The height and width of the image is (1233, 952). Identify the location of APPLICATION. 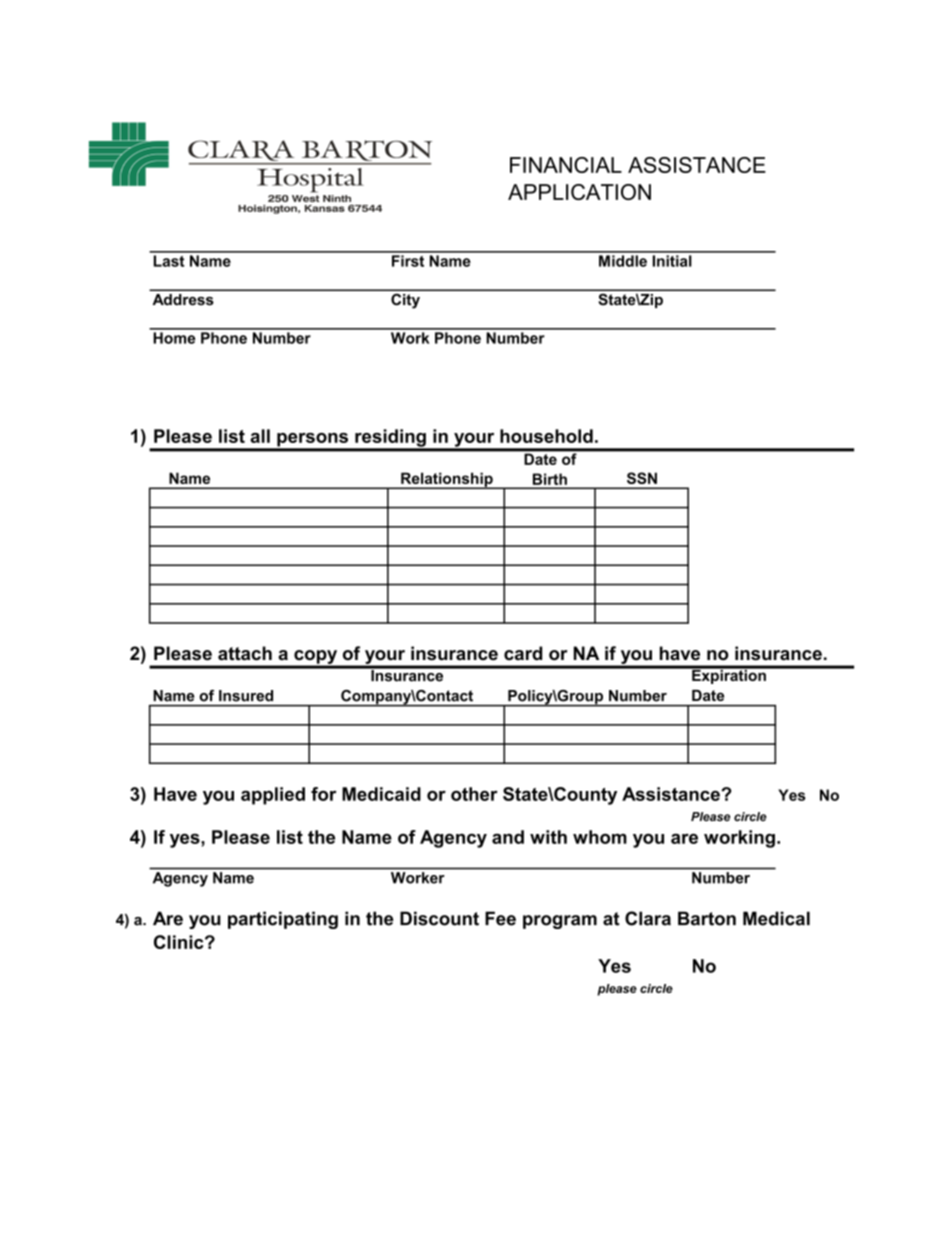
(579, 192).
